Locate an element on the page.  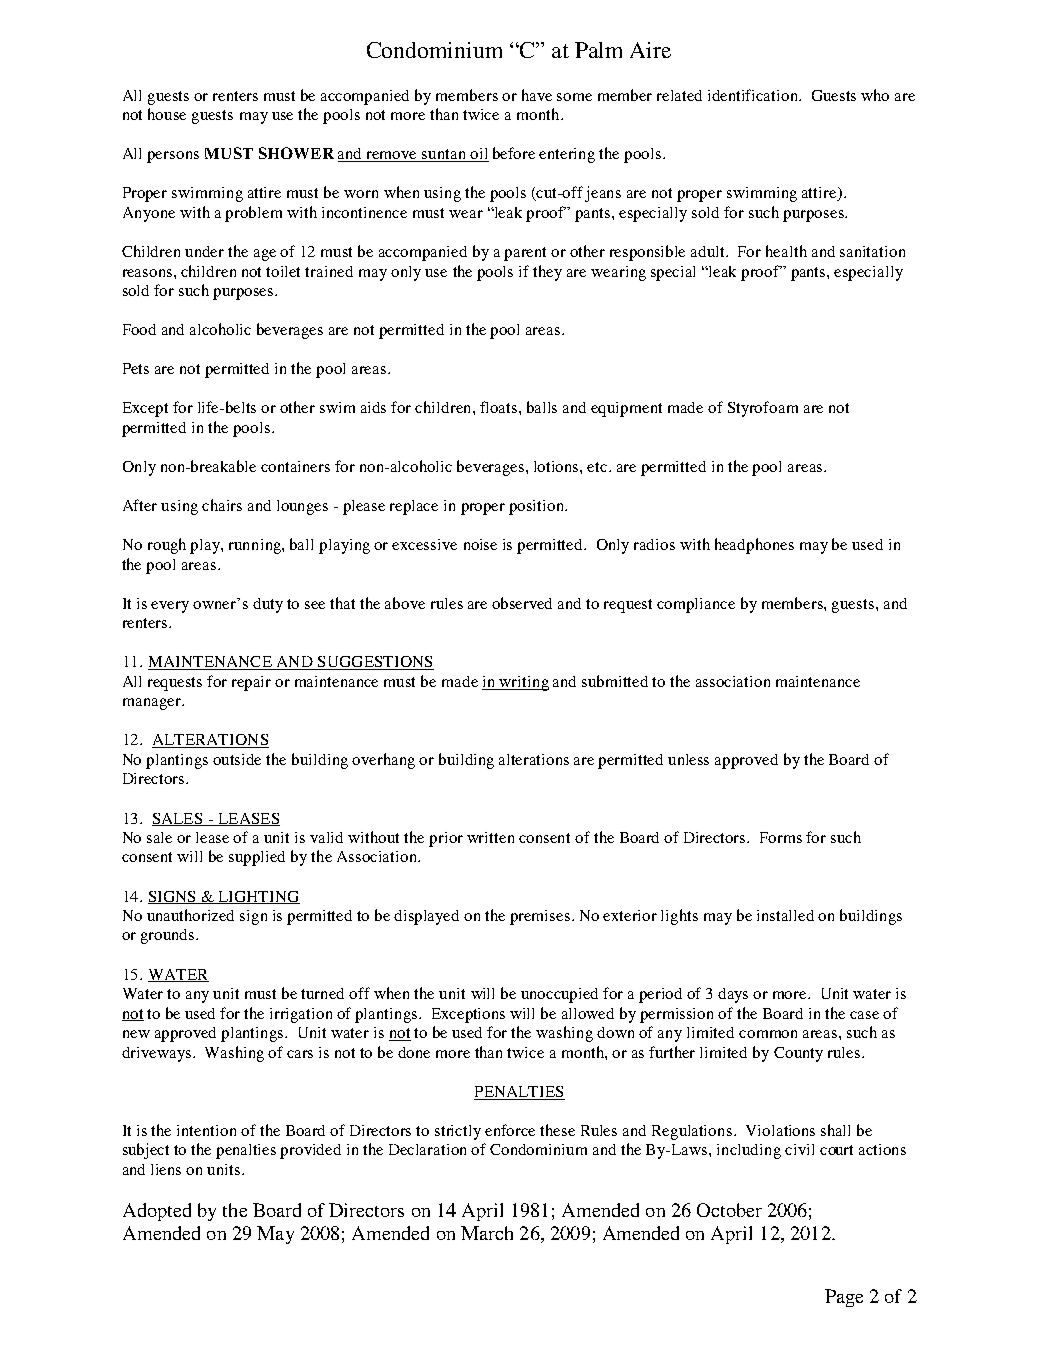
toilet is located at coordinates (283, 271).
